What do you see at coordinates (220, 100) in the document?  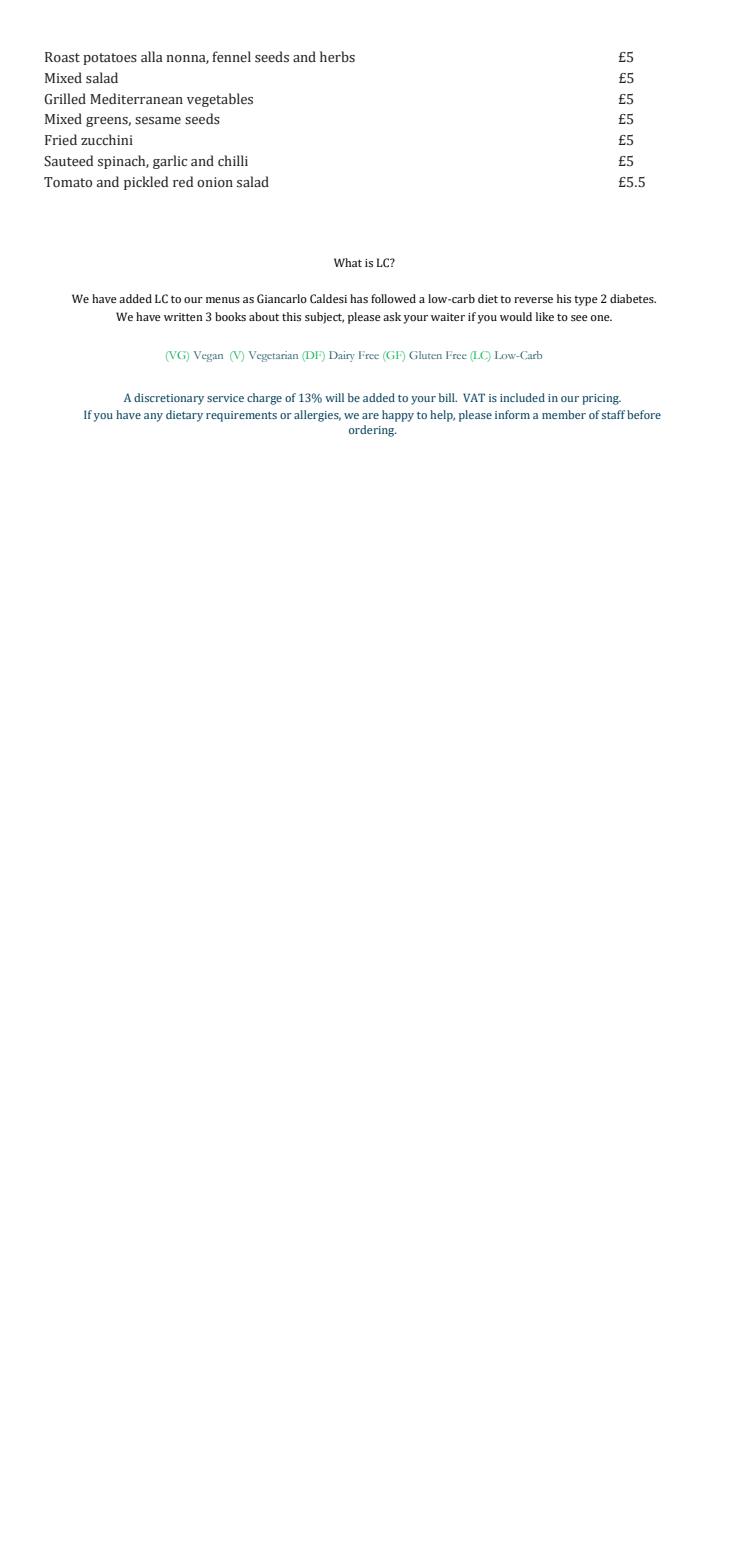 I see `vegetables` at bounding box center [220, 100].
